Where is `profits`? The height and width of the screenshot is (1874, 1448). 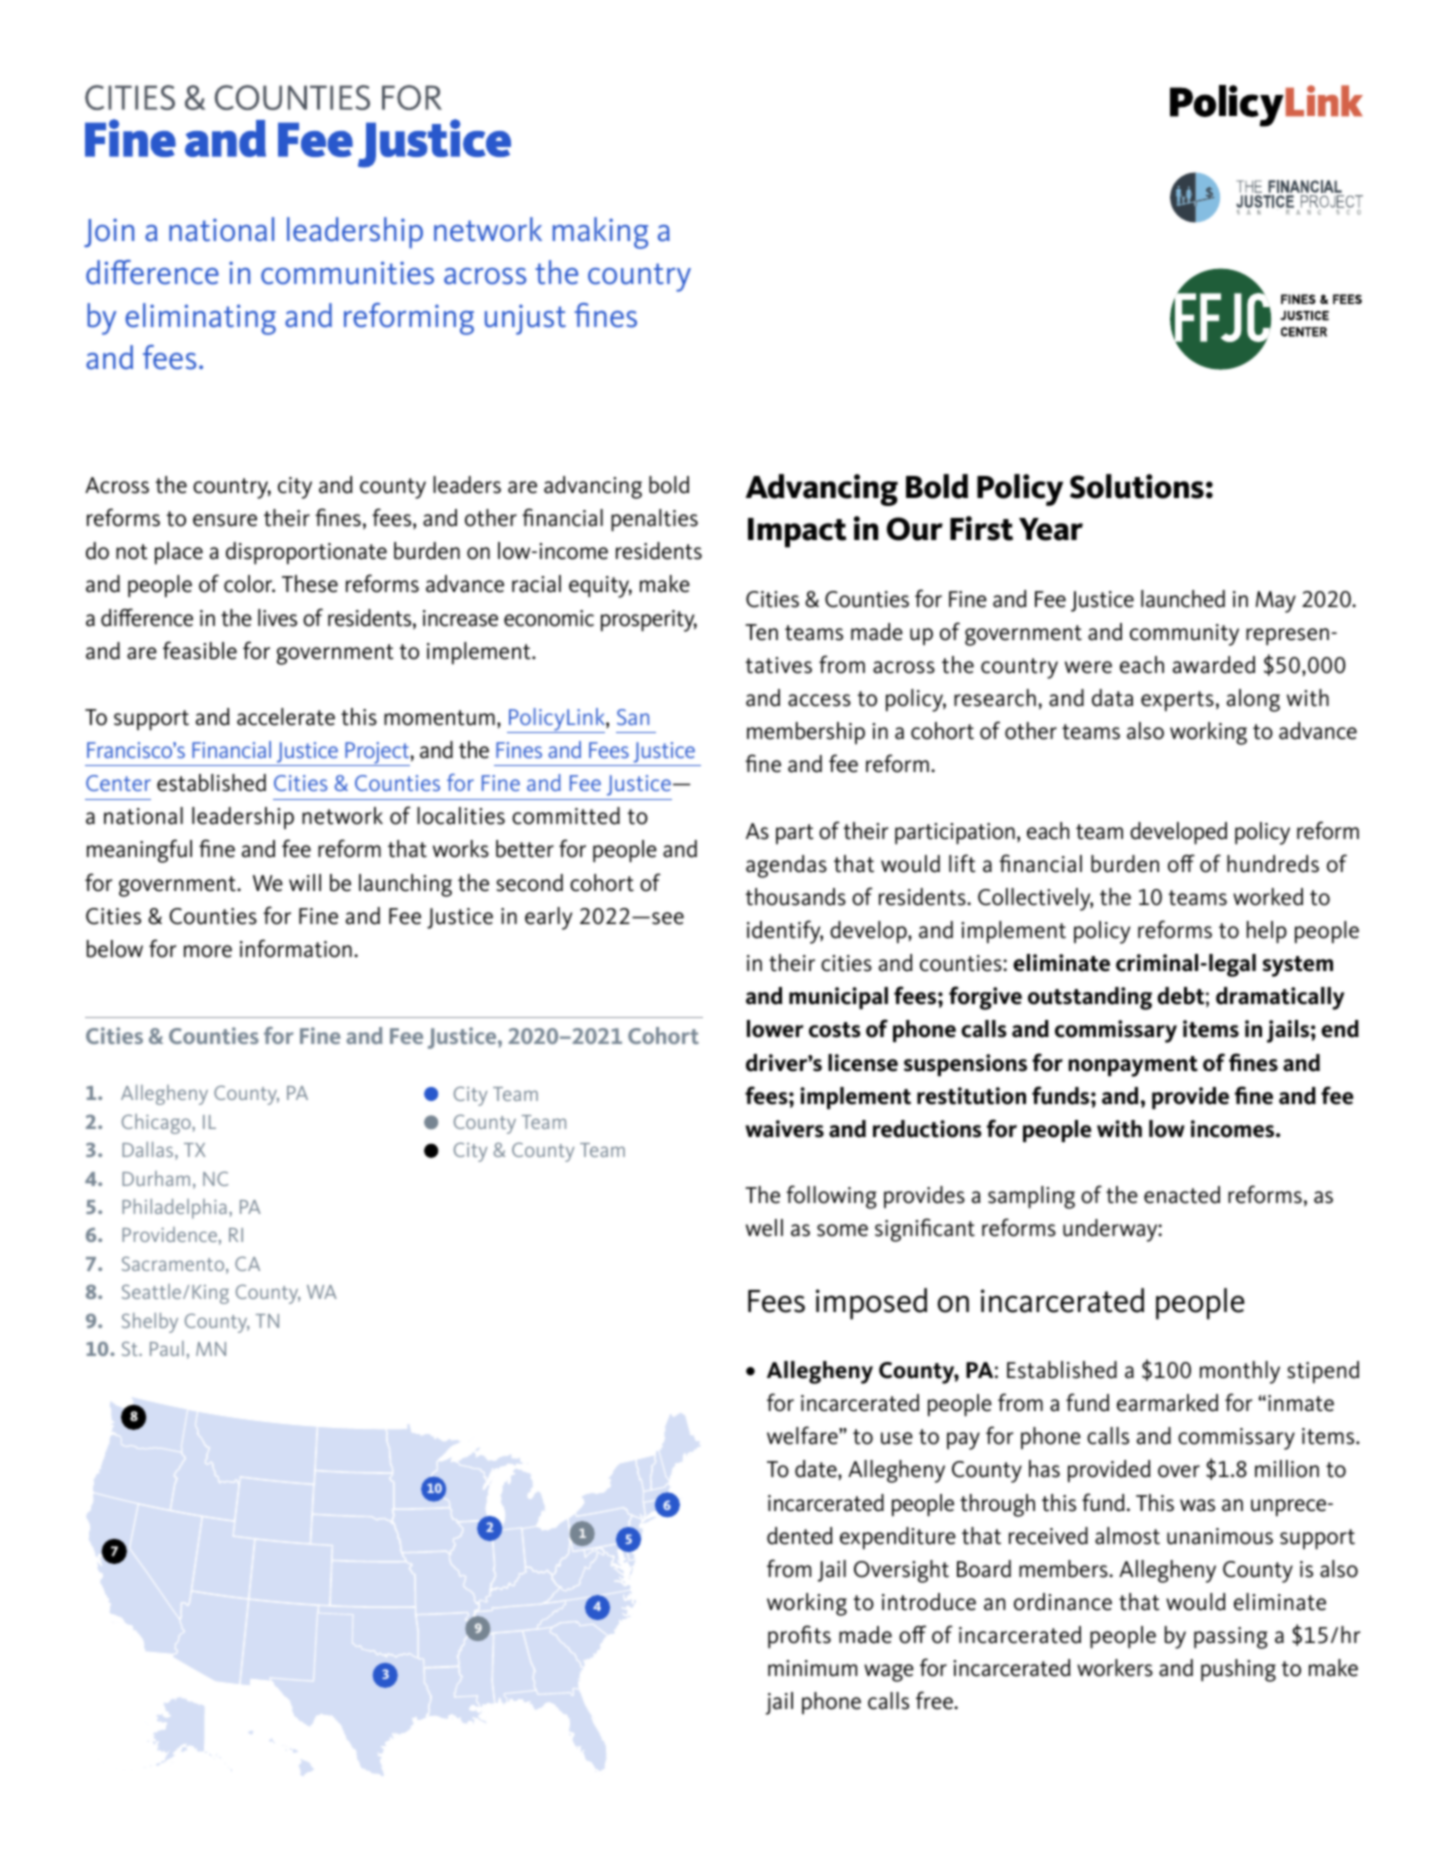
profits is located at coordinates (799, 1636).
